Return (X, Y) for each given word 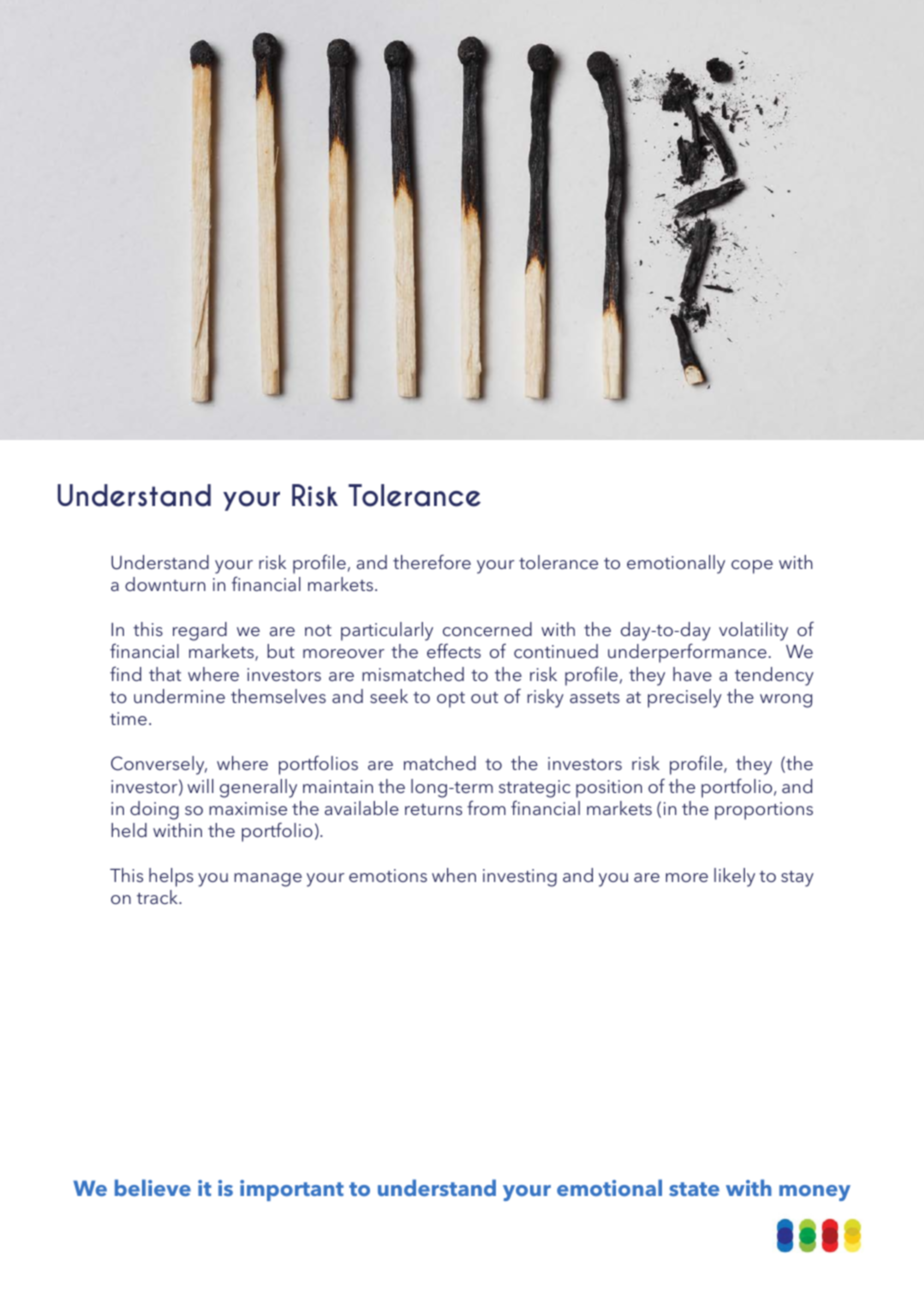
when (454, 875)
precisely (685, 698)
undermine (179, 696)
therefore (432, 561)
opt (451, 700)
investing (520, 878)
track (158, 897)
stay (797, 879)
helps (171, 877)
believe (153, 1187)
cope (752, 567)
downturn (165, 584)
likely (734, 877)
